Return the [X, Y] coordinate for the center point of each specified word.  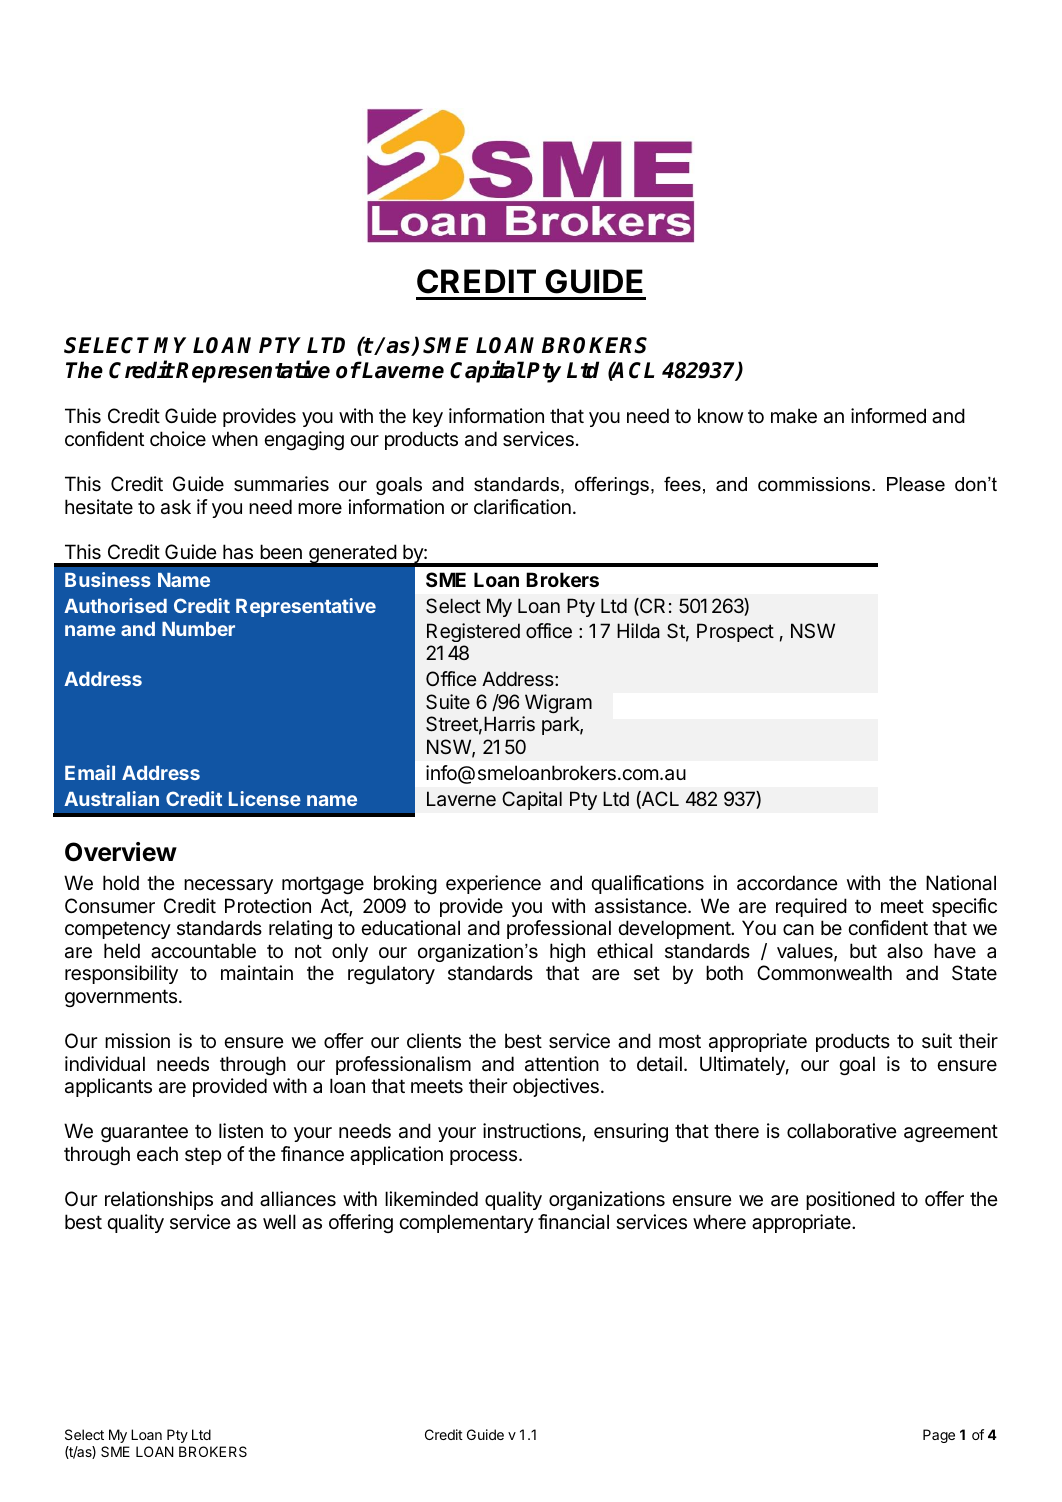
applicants [108, 1087]
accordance [787, 883]
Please [916, 484]
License [265, 798]
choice [178, 438]
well [279, 1222]
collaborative [842, 1131]
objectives [556, 1087]
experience [493, 884]
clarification [522, 507]
